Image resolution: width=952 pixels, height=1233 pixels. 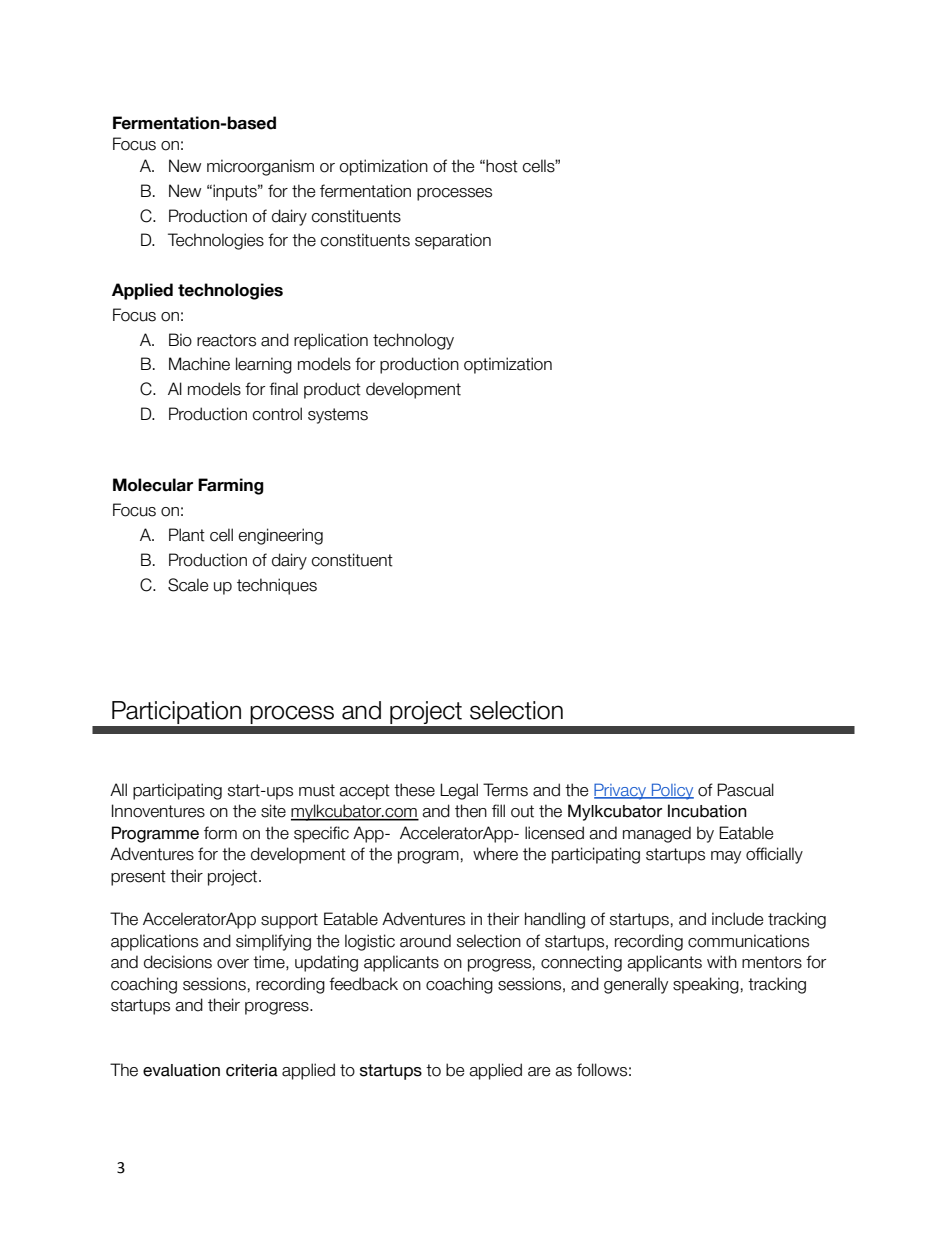 What do you see at coordinates (413, 341) in the screenshot?
I see `technology` at bounding box center [413, 341].
